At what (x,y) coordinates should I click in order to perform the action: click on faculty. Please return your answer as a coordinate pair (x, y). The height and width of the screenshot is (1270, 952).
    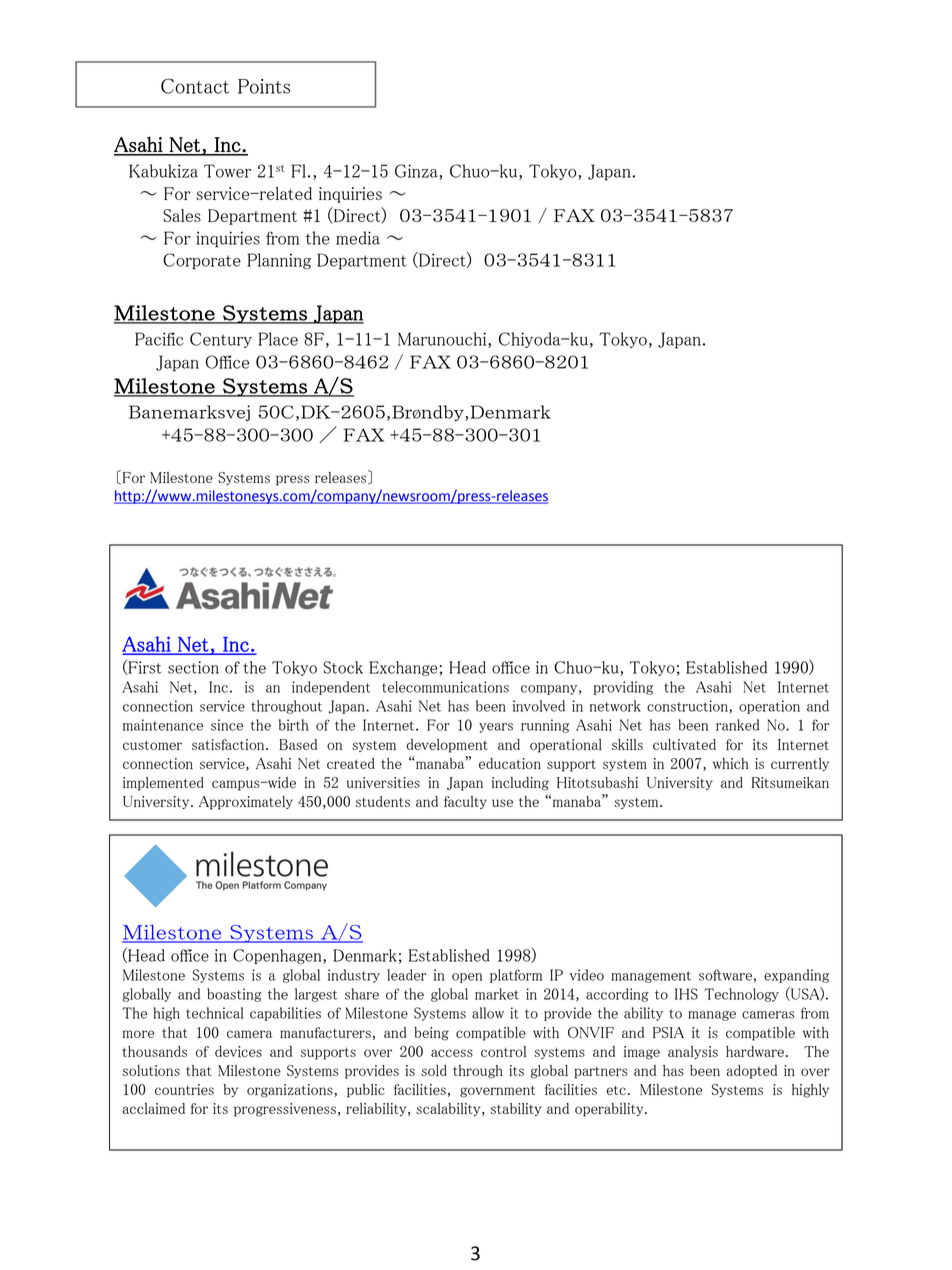
    Looking at the image, I should click on (465, 802).
